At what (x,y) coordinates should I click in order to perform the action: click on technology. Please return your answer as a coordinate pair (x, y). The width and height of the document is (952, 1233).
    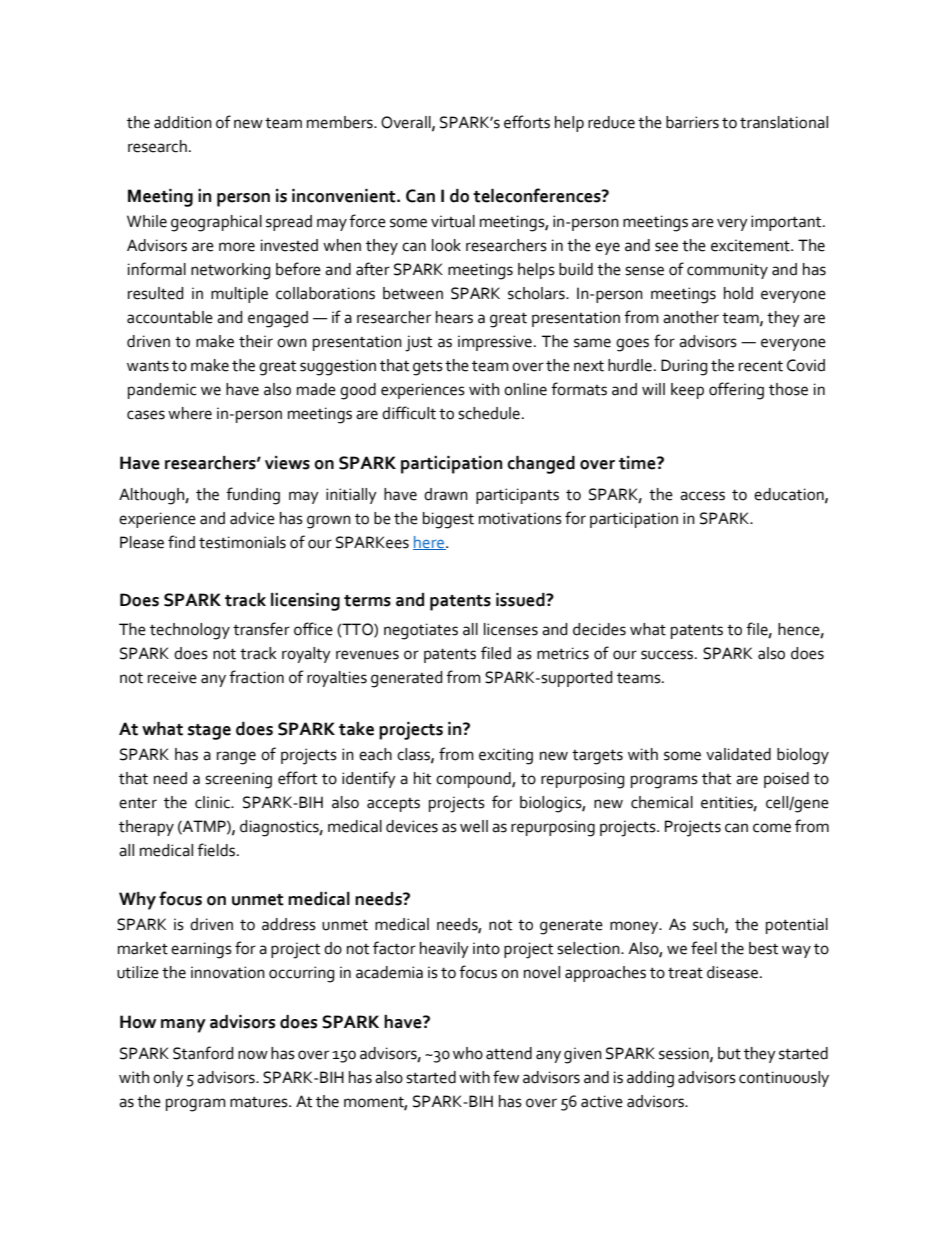
    Looking at the image, I should click on (190, 631).
